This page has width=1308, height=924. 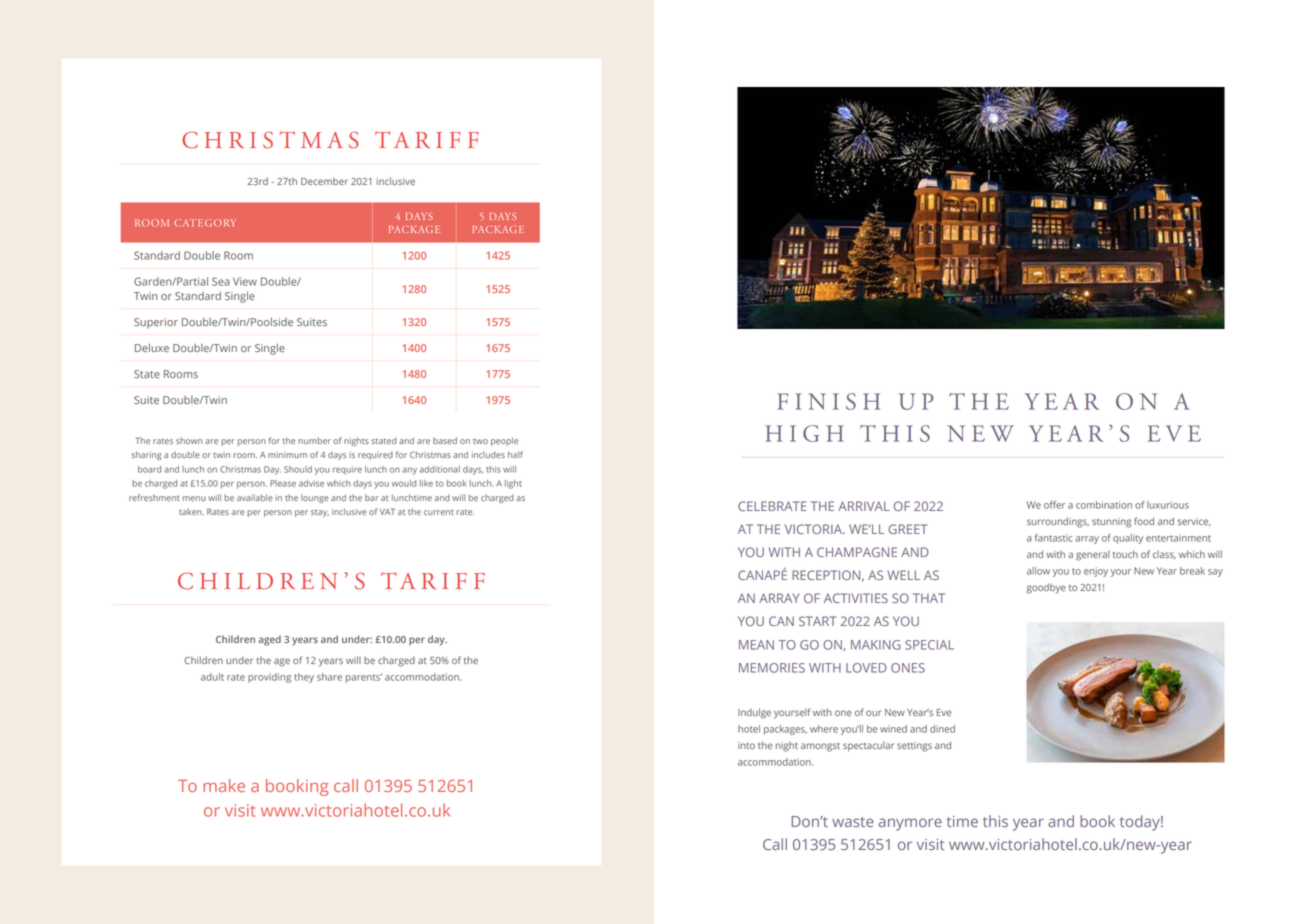 I want to click on available, so click(x=254, y=497).
